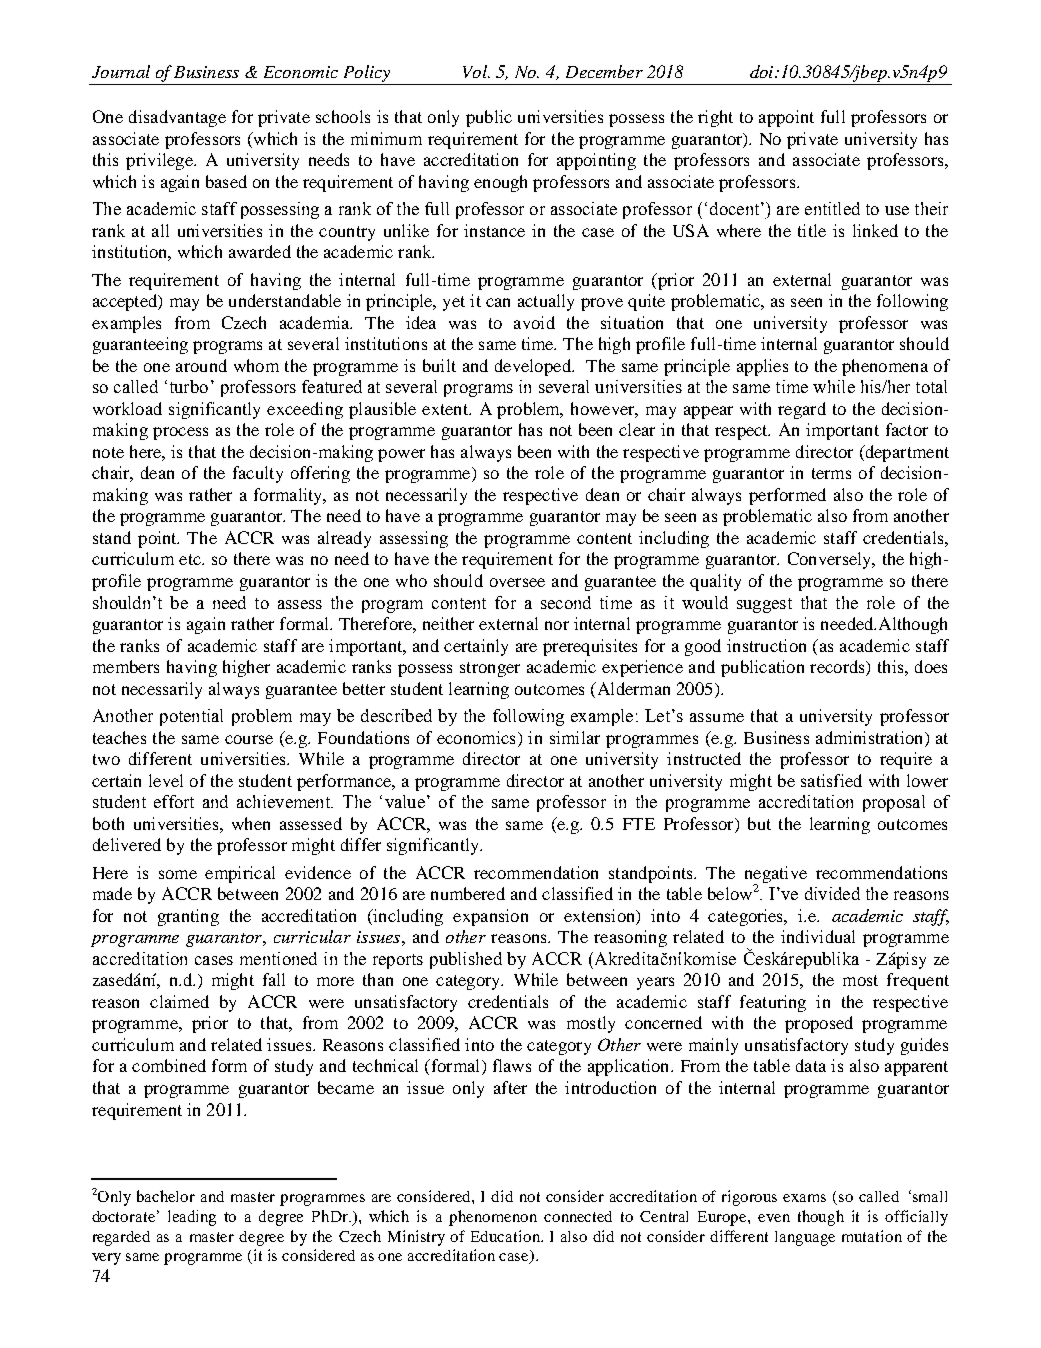 This screenshot has width=1041, height=1348. I want to click on Vol, so click(476, 71).
